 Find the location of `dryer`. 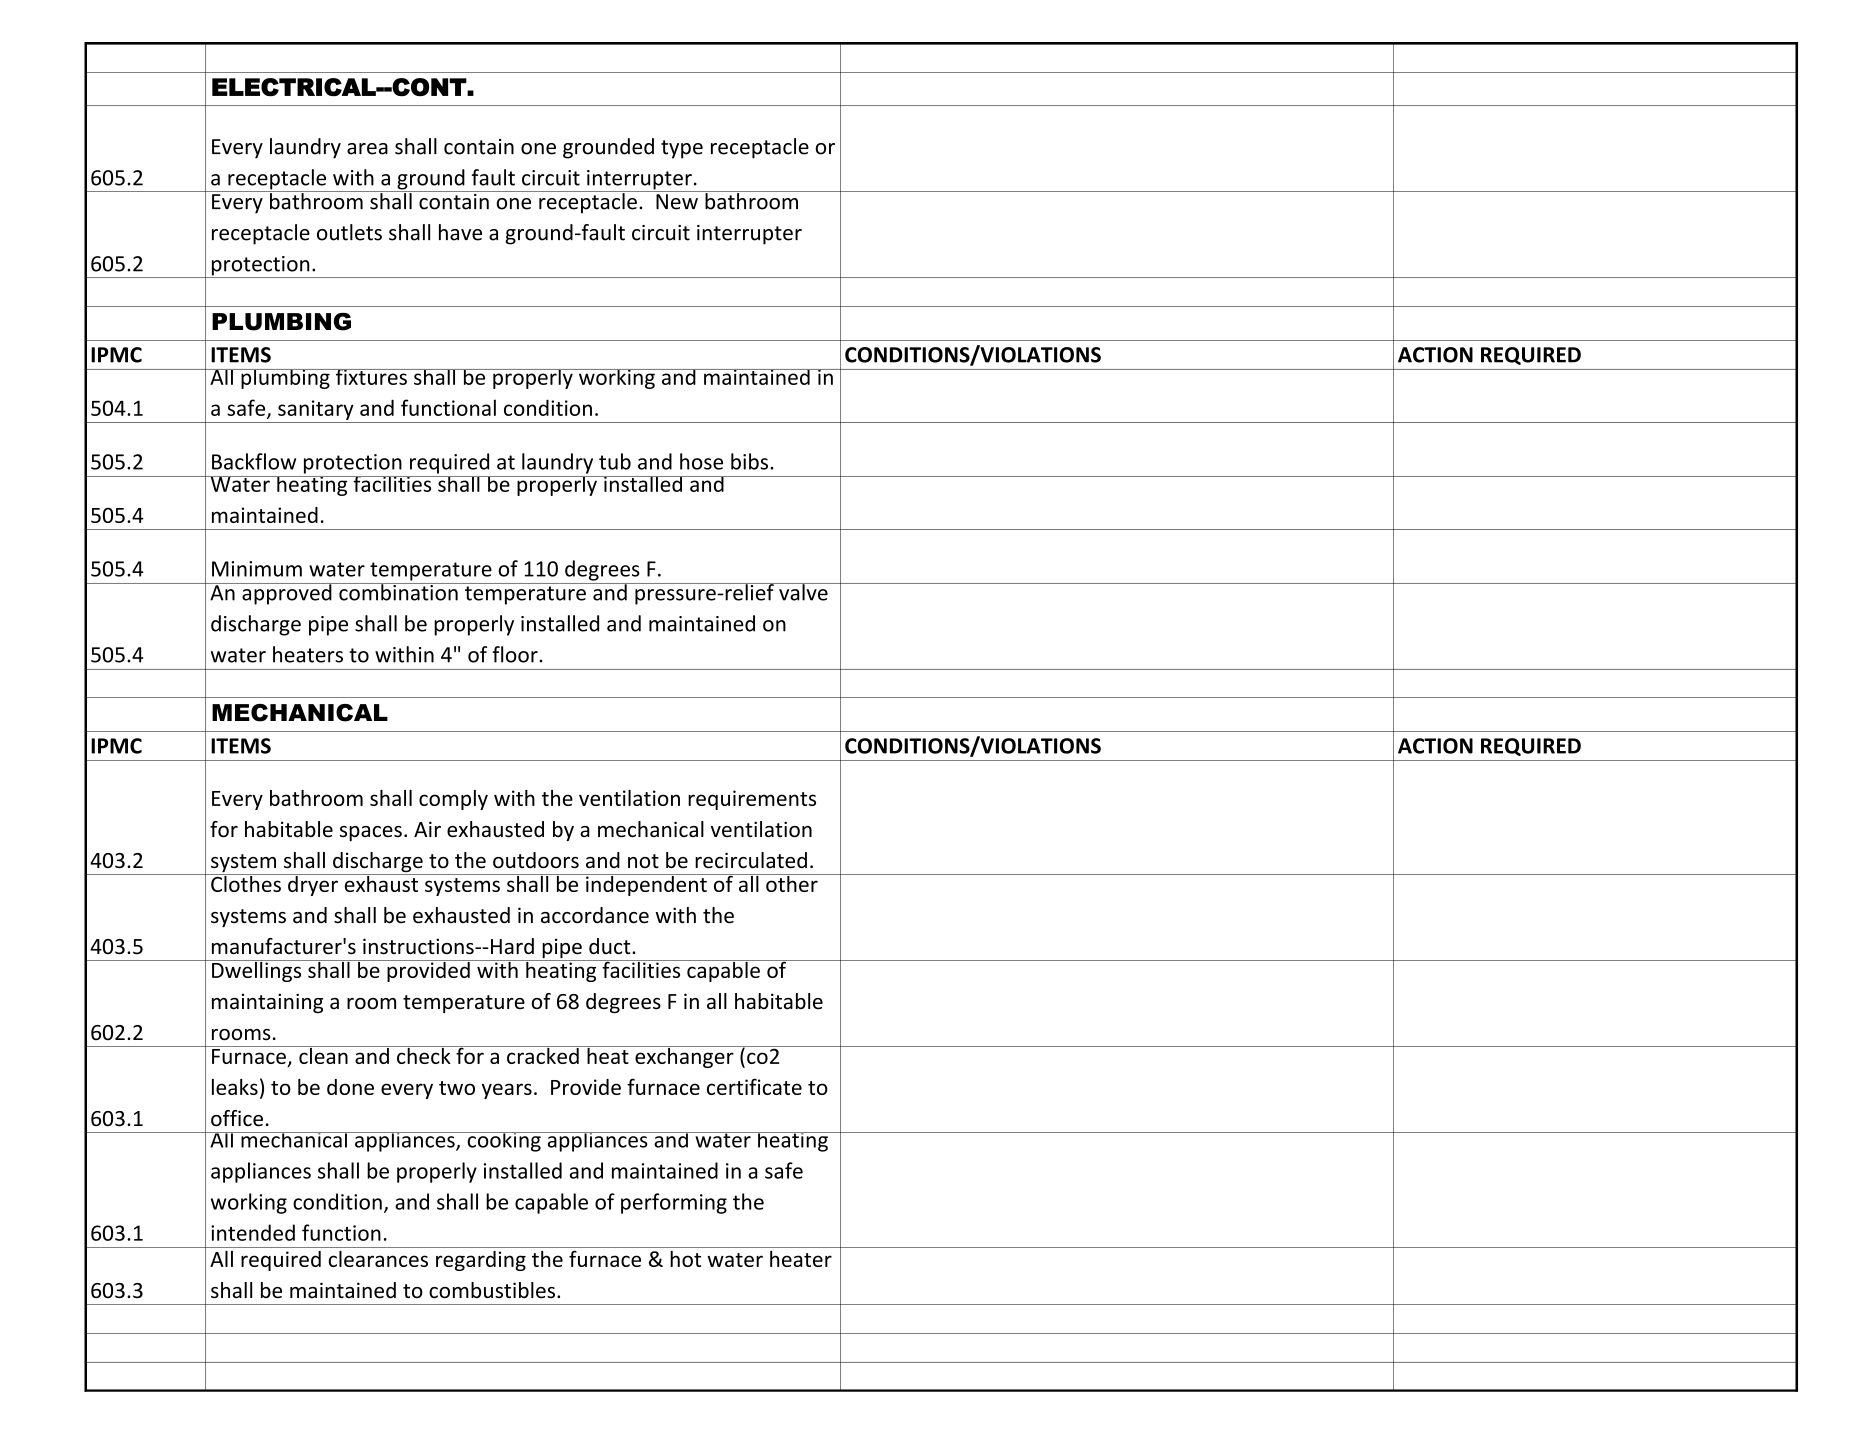

dryer is located at coordinates (313, 885).
